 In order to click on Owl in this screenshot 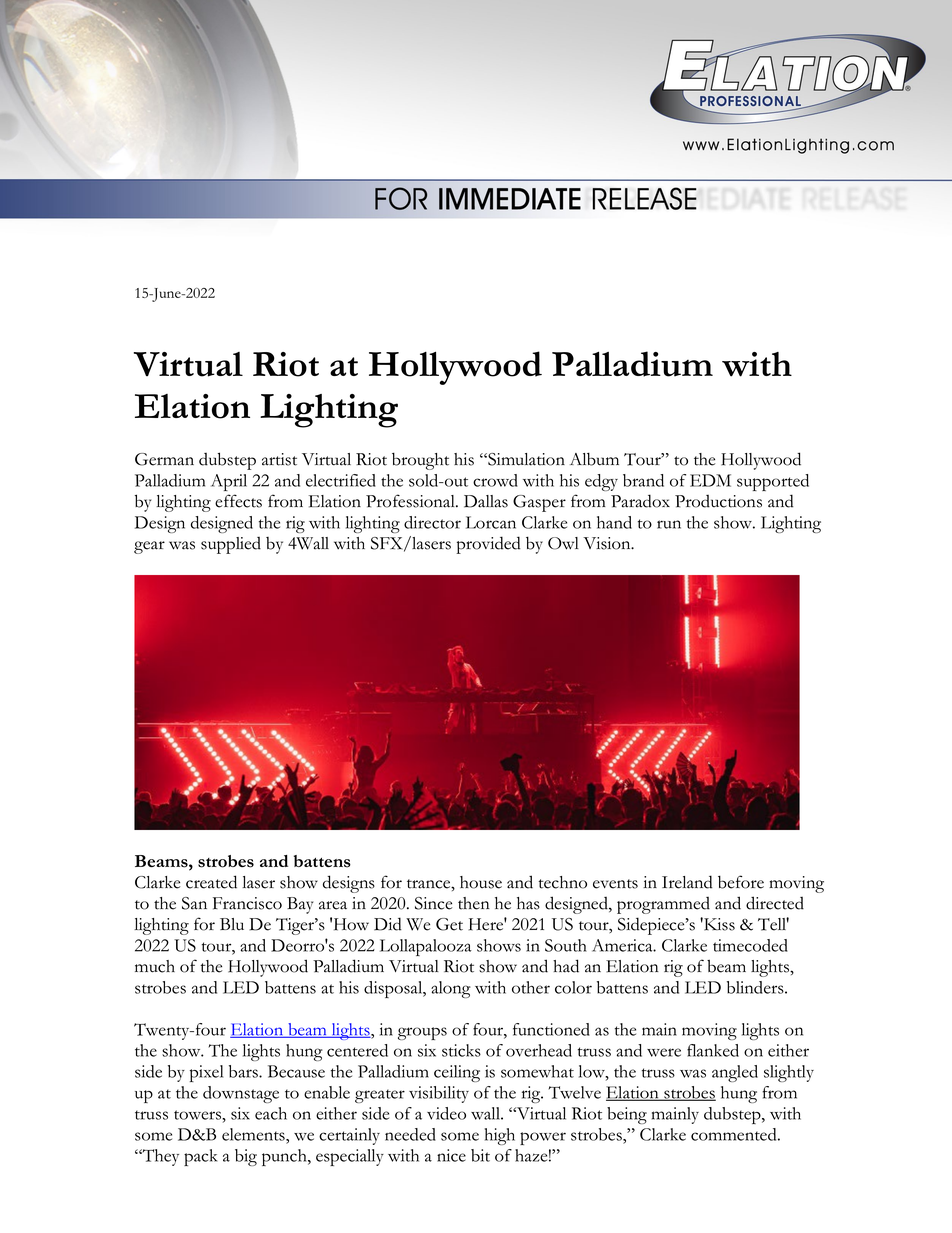, I will do `click(563, 543)`.
